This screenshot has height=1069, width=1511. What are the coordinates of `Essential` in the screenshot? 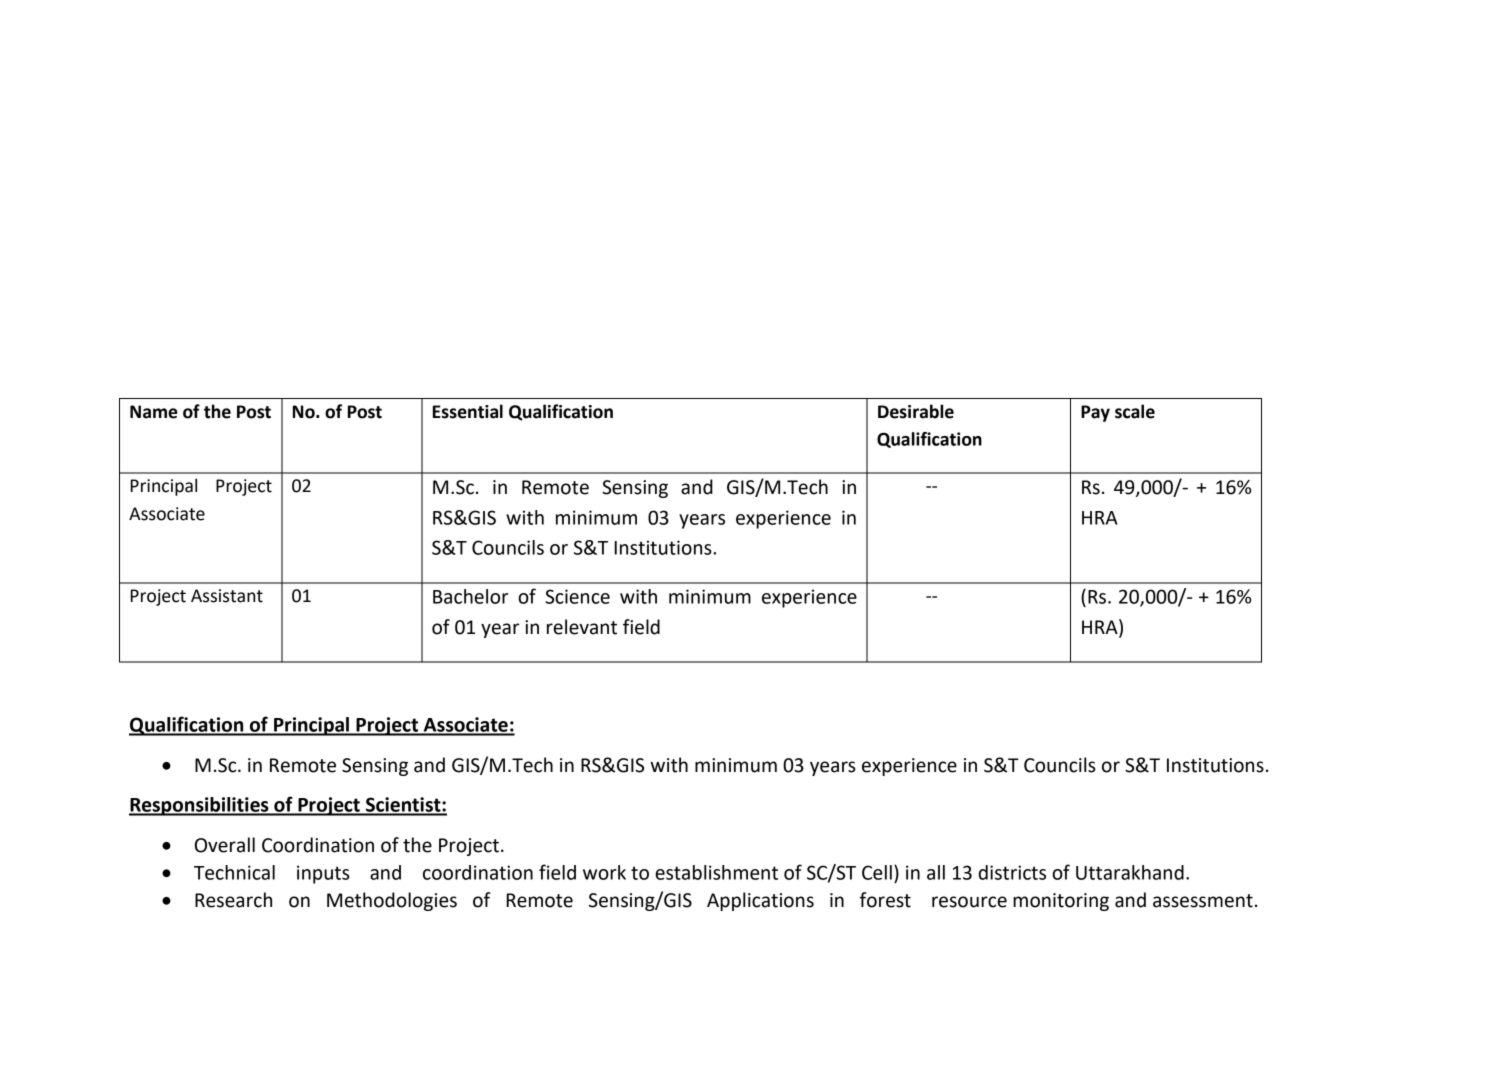 It's located at (468, 411).
